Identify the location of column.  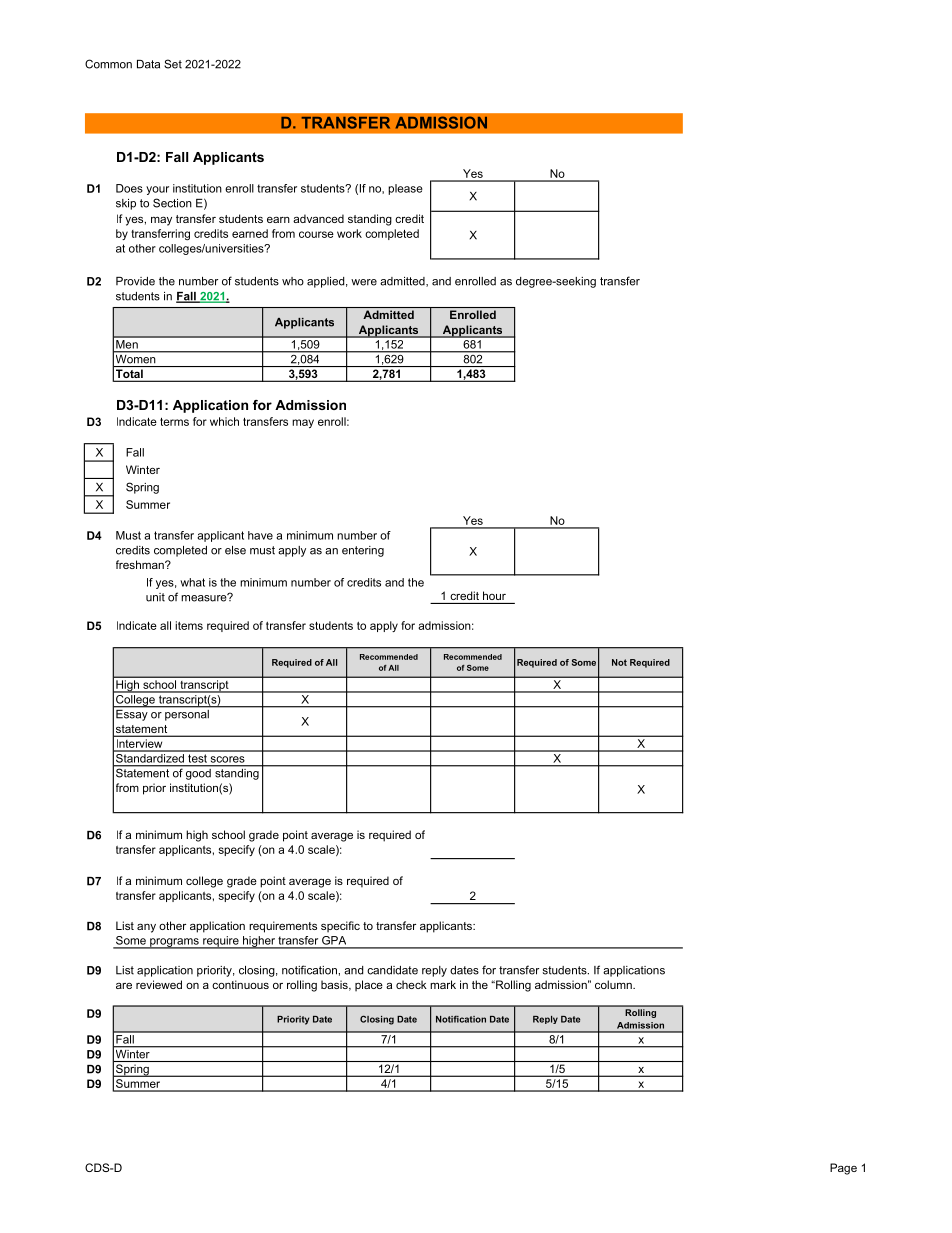
(614, 984).
